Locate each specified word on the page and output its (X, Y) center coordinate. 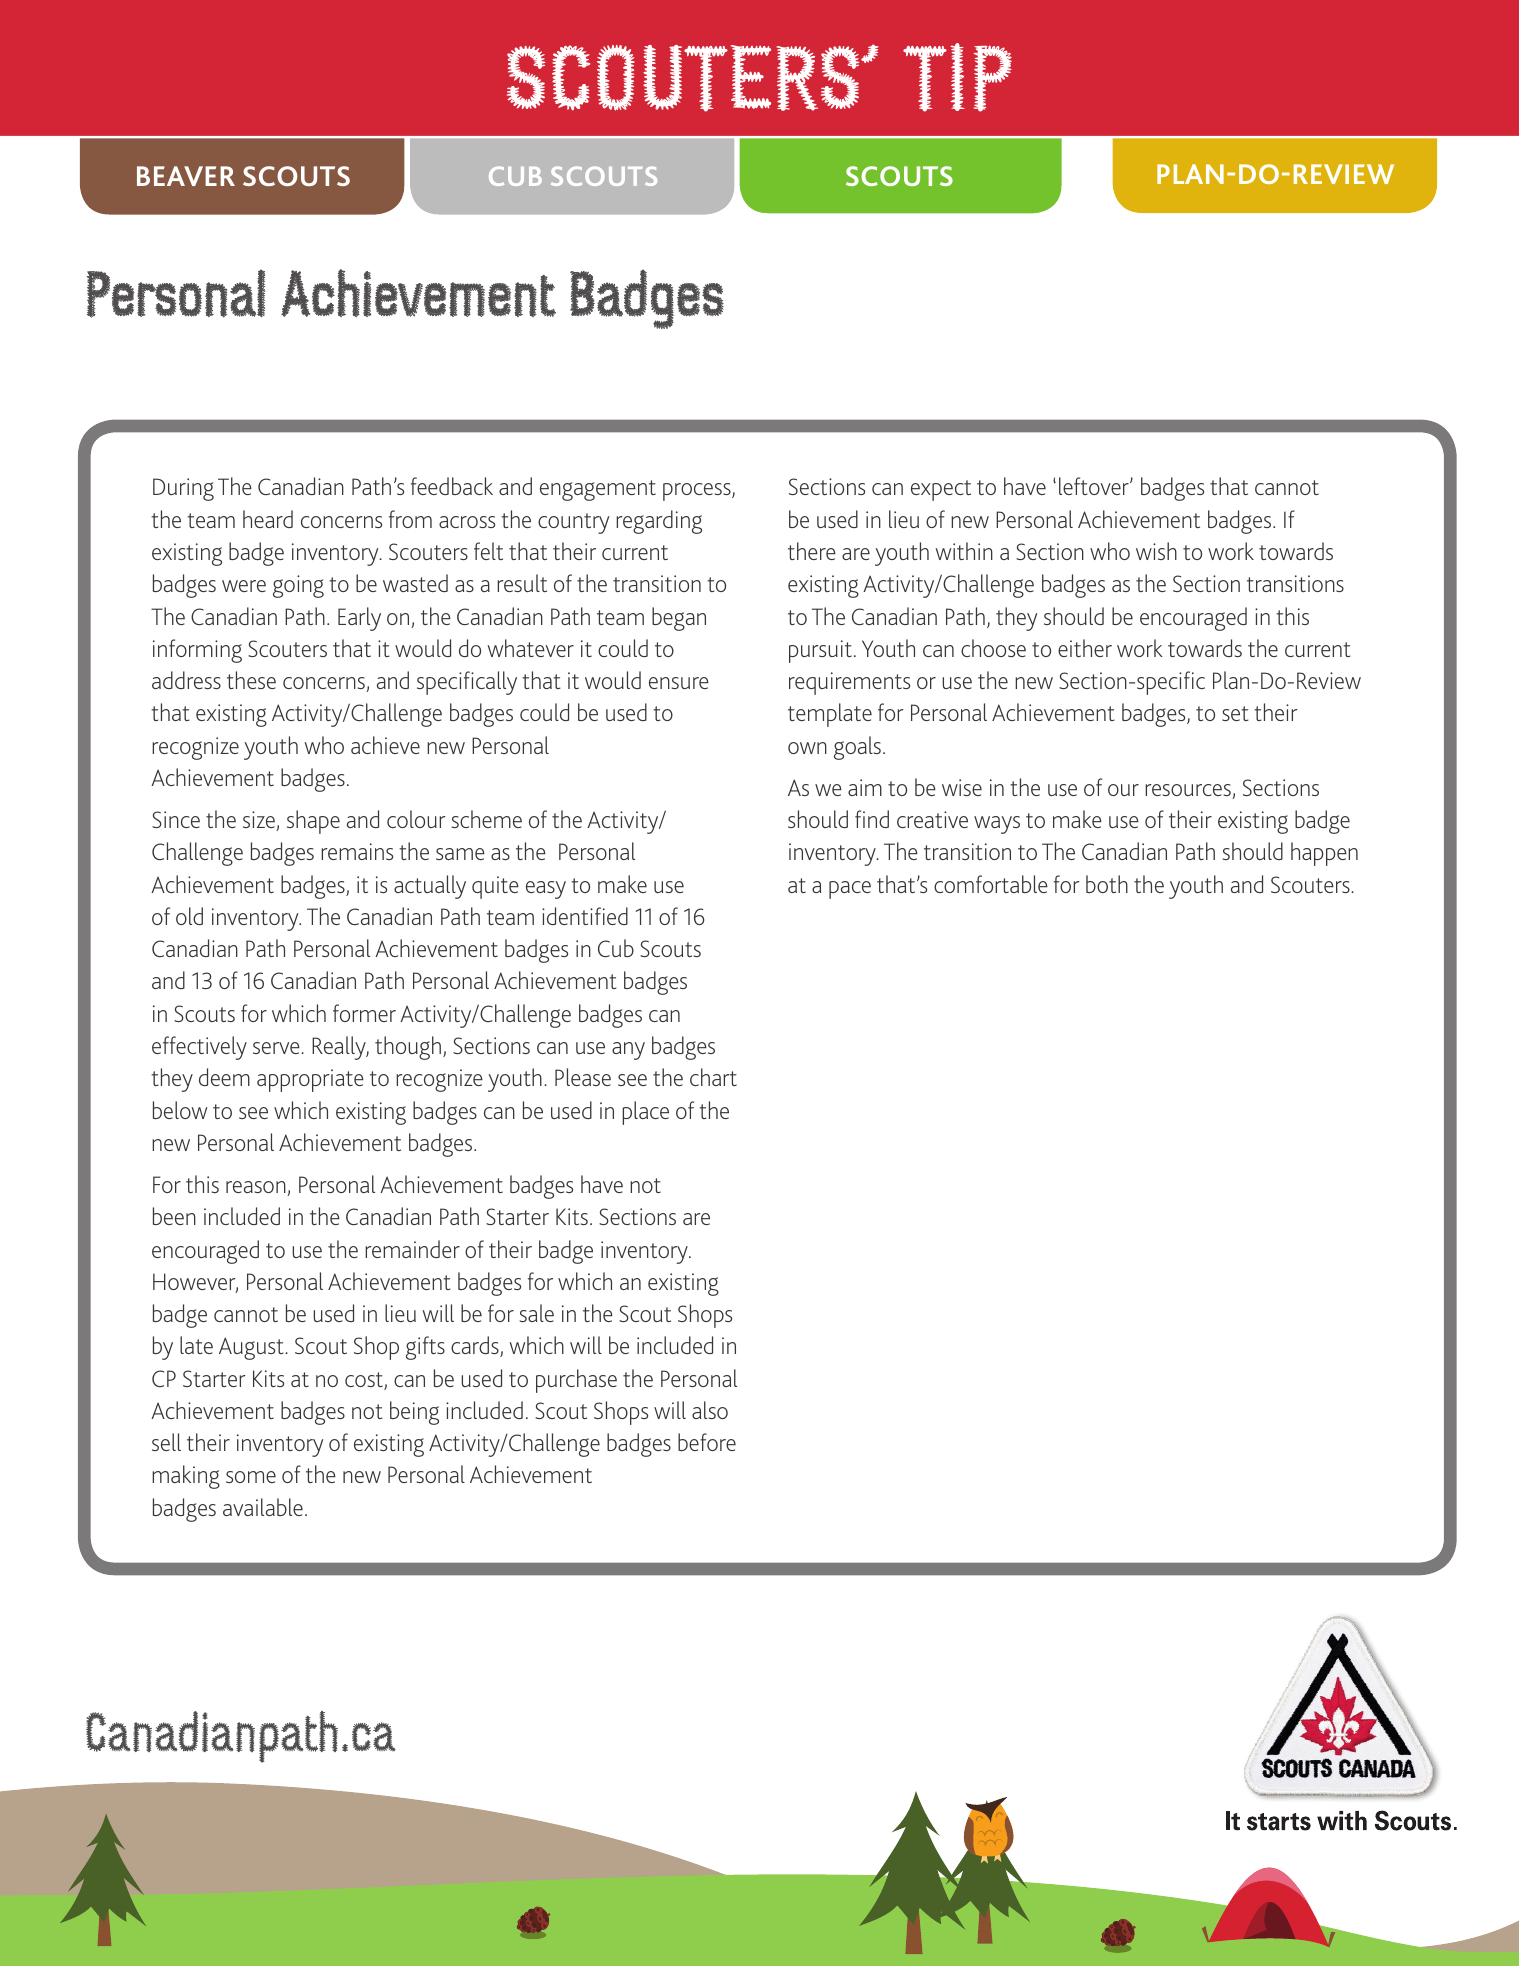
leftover (1095, 486)
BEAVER (186, 176)
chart (713, 1077)
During (183, 489)
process (698, 492)
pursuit (820, 651)
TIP (957, 77)
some (251, 1477)
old (189, 916)
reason (257, 1188)
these (251, 680)
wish (1156, 551)
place (645, 1113)
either (1085, 648)
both (1107, 884)
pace (850, 890)
